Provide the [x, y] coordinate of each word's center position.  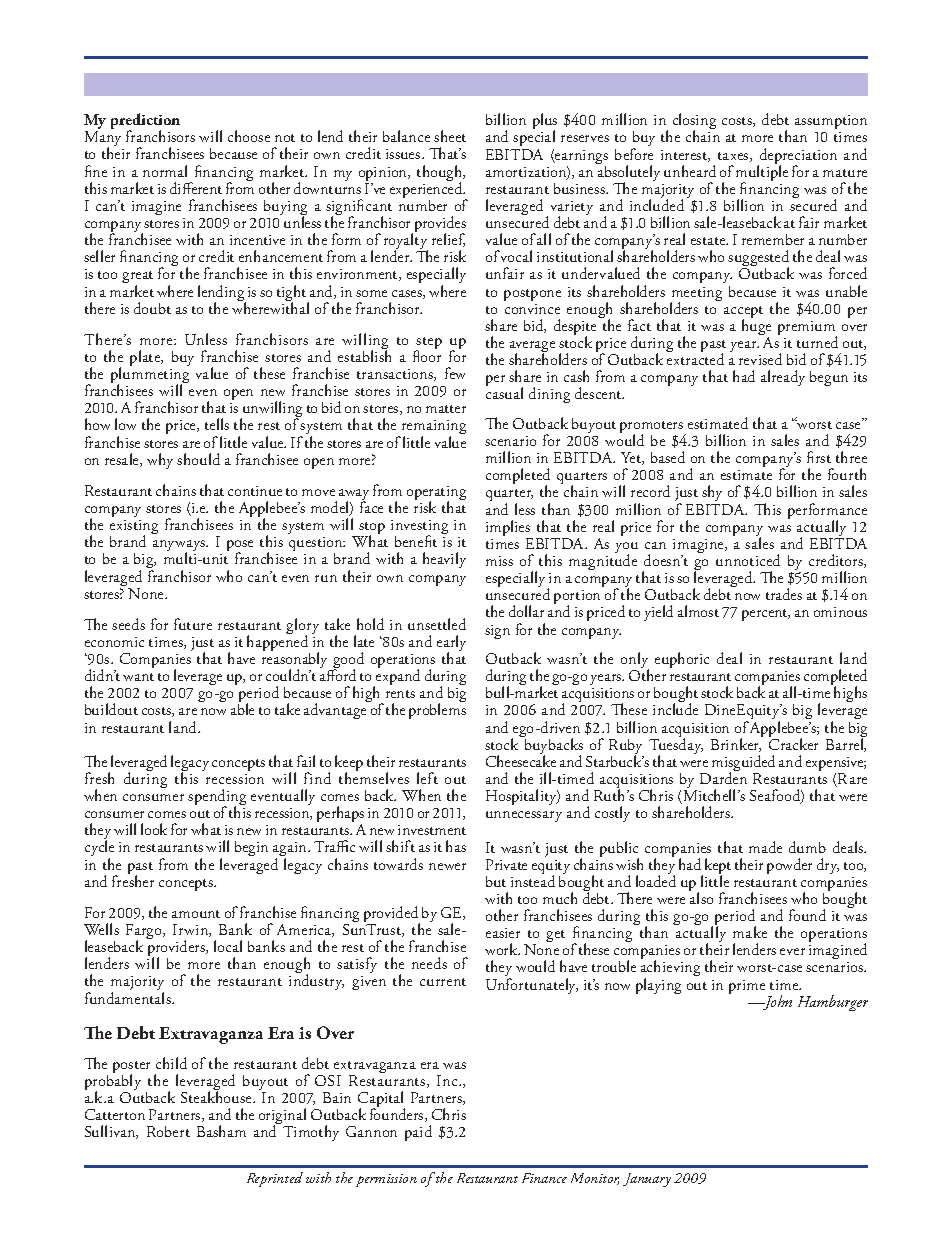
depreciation [797, 157]
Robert [168, 1131]
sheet [450, 136]
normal [165, 171]
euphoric [682, 660]
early [451, 644]
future [193, 624]
